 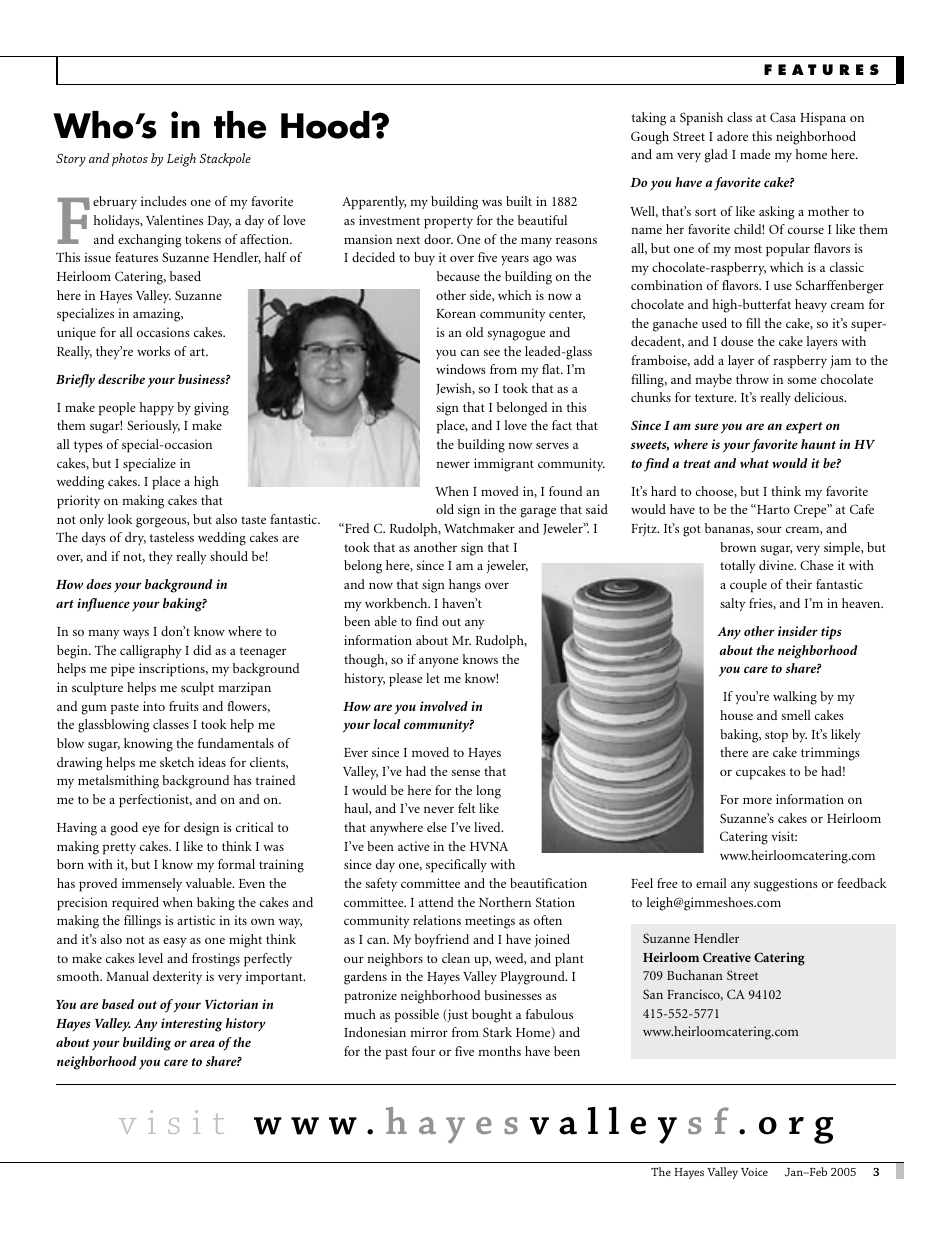 I want to click on area, so click(x=202, y=1043).
